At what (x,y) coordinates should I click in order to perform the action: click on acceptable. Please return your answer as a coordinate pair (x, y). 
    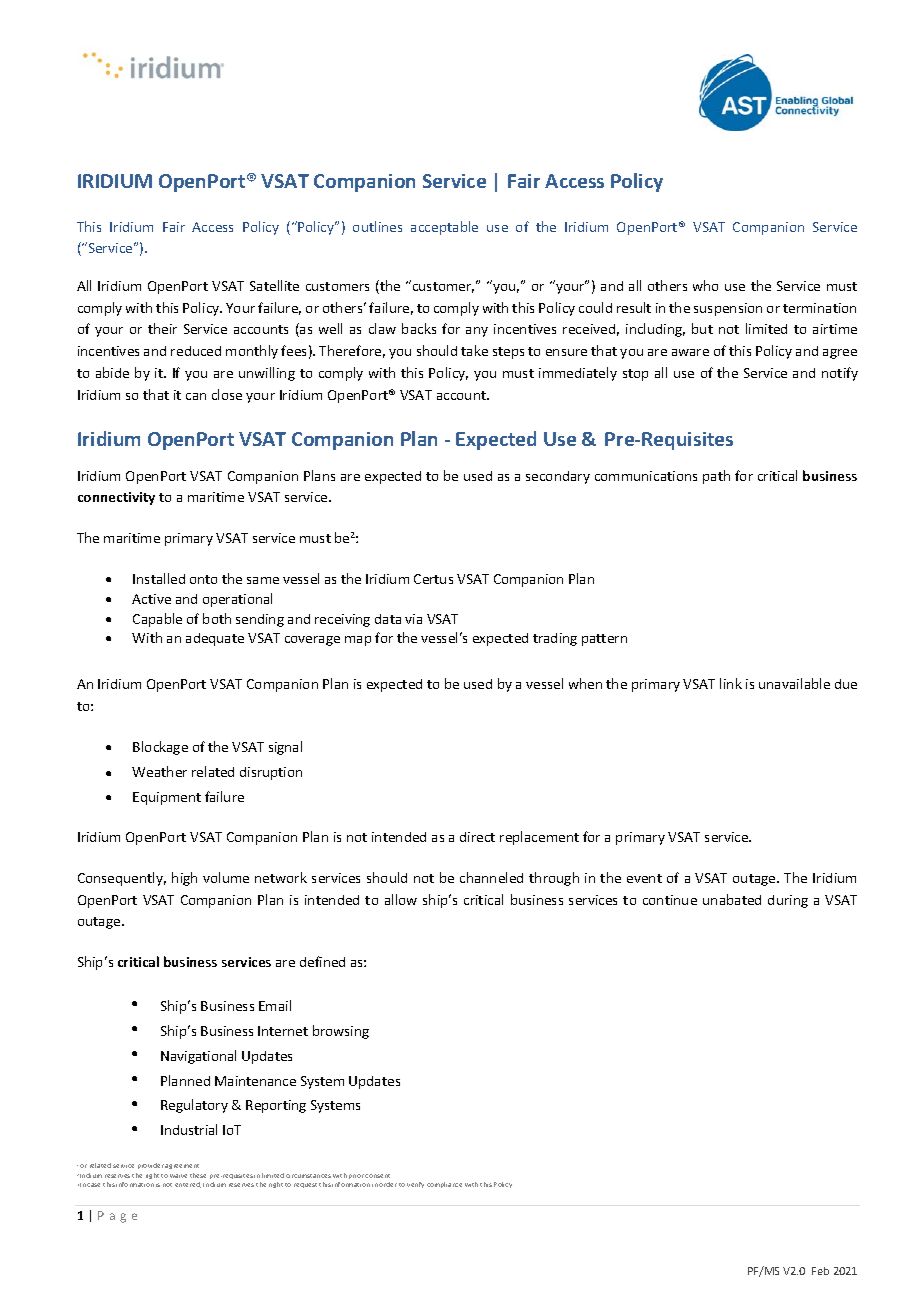
    Looking at the image, I should click on (444, 228).
